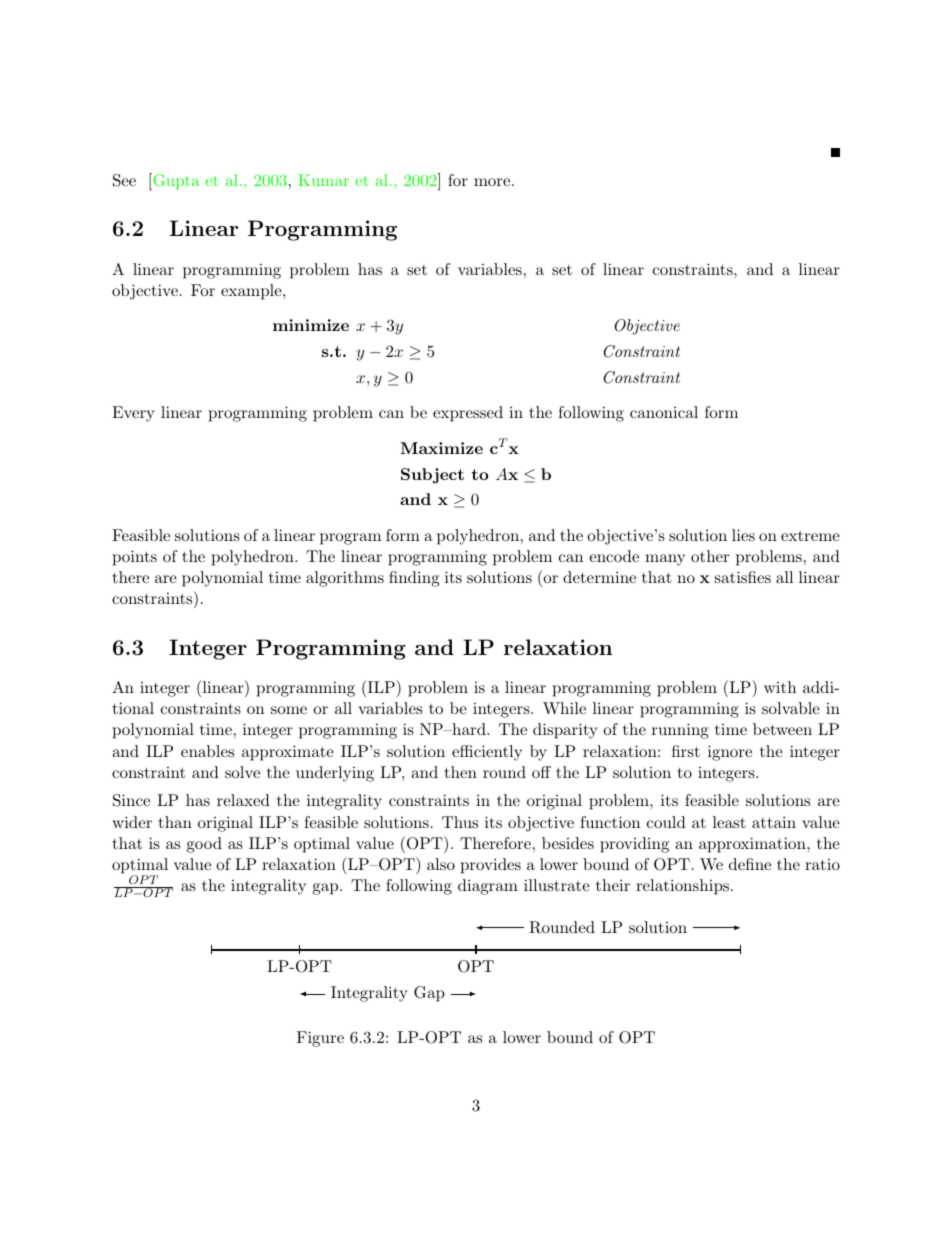 Image resolution: width=952 pixels, height=1233 pixels. Describe the element at coordinates (488, 887) in the screenshot. I see `diagram` at that location.
